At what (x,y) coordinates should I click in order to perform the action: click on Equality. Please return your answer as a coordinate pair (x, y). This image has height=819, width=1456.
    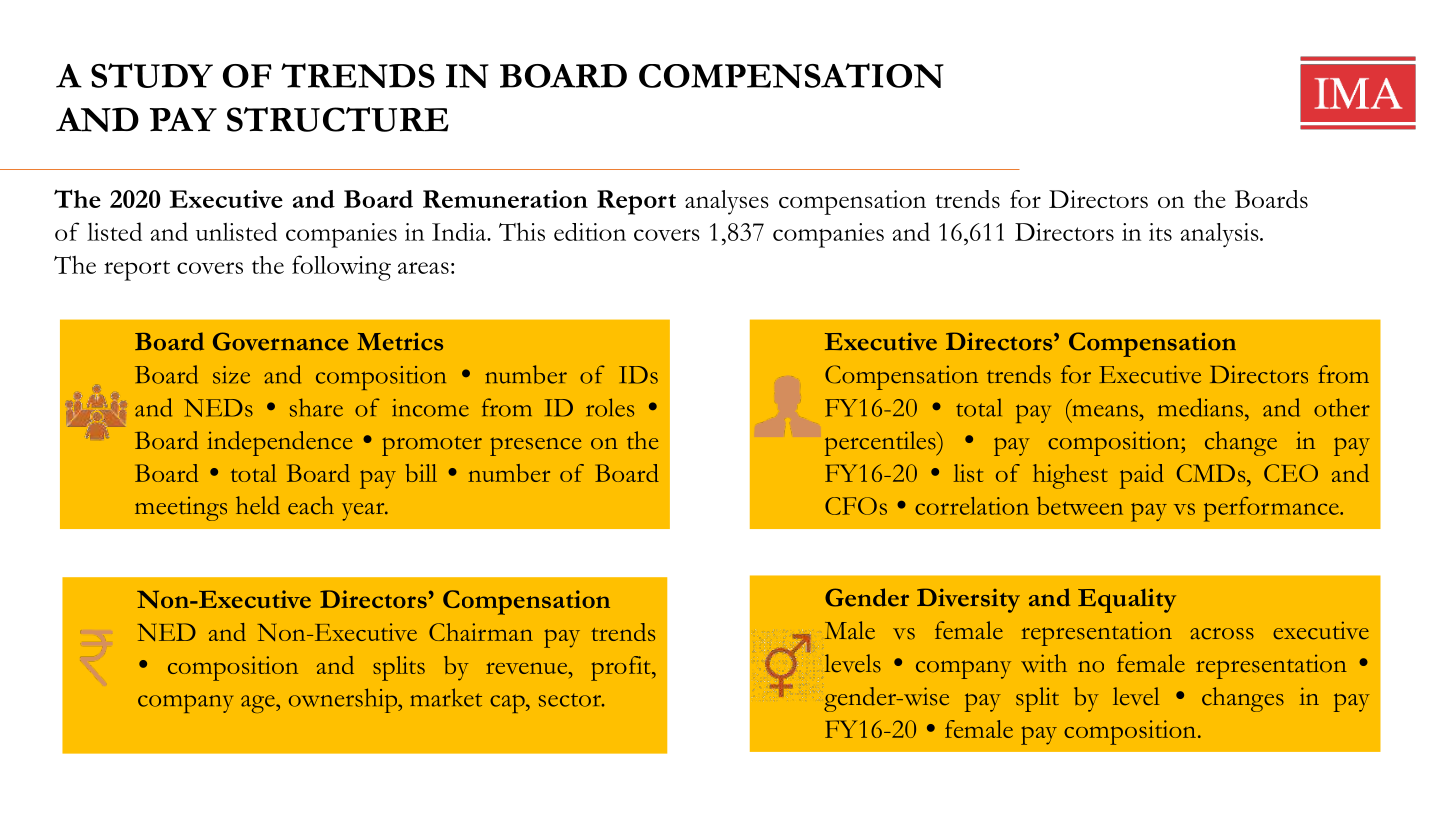
    Looking at the image, I should click on (1127, 600).
